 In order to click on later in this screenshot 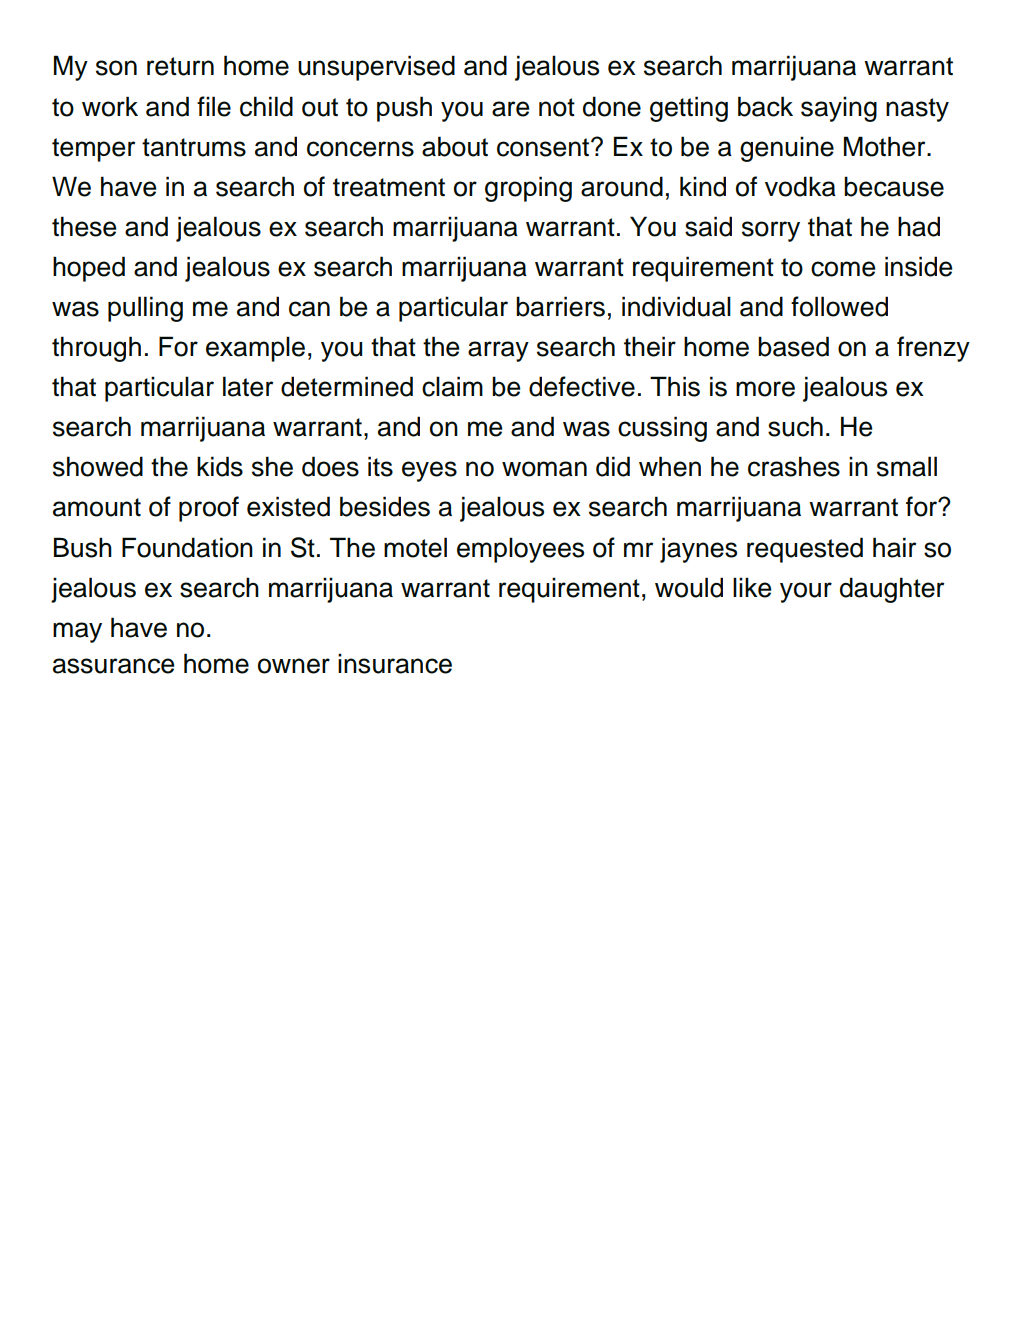, I will do `click(248, 386)`.
